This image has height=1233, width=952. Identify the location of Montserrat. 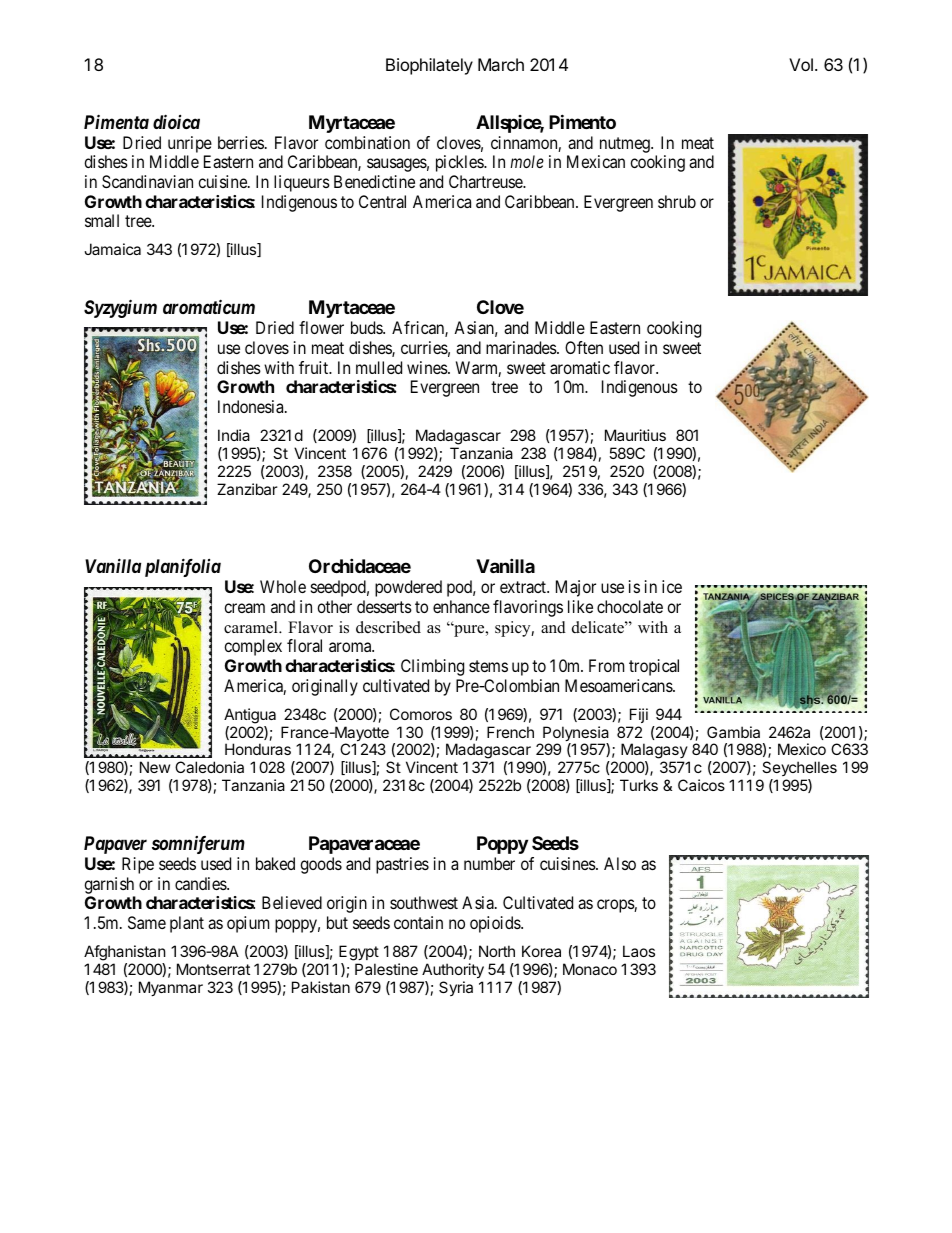
(213, 969).
